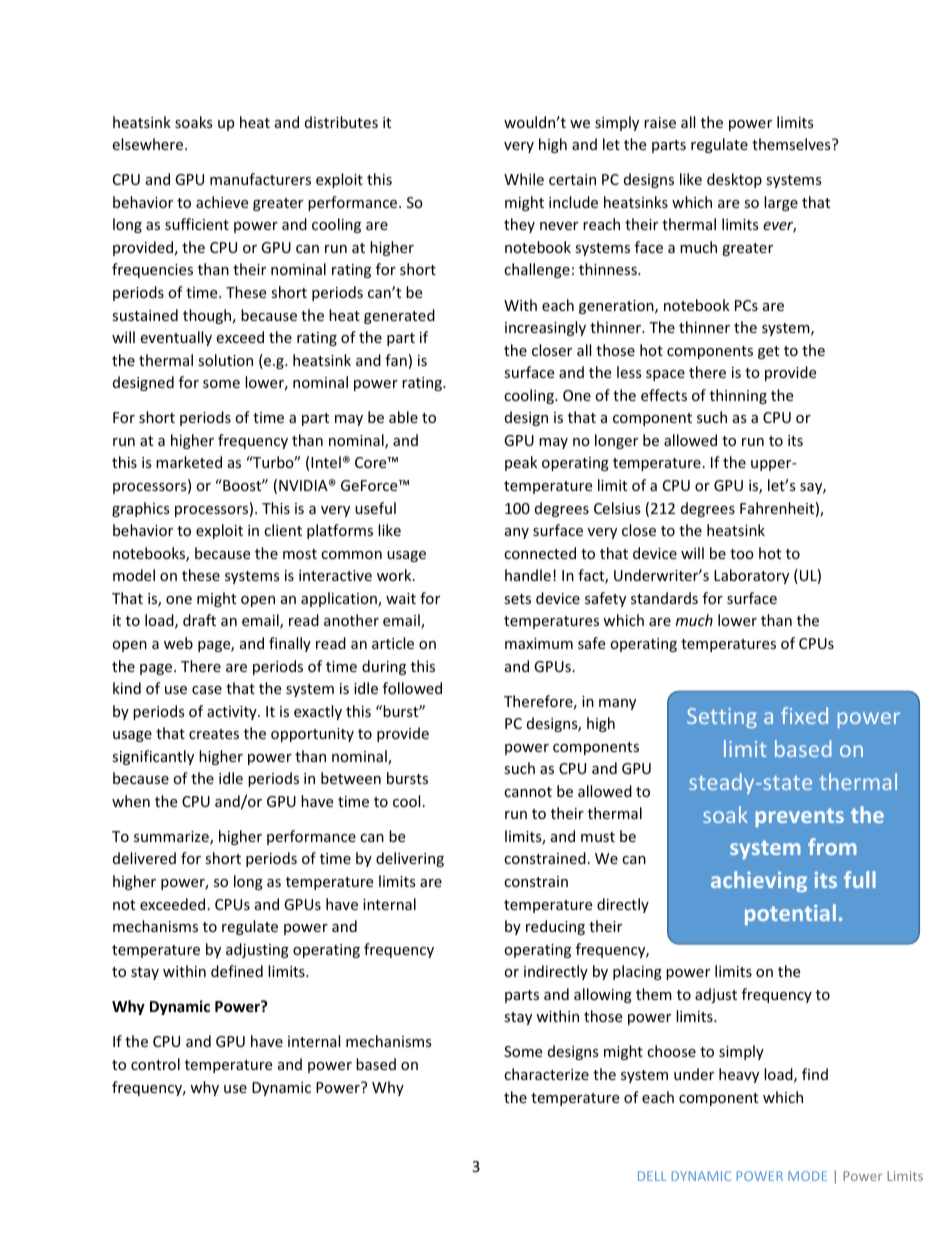 The height and width of the document is (1233, 952). Describe the element at coordinates (524, 179) in the document. I see `While` at that location.
